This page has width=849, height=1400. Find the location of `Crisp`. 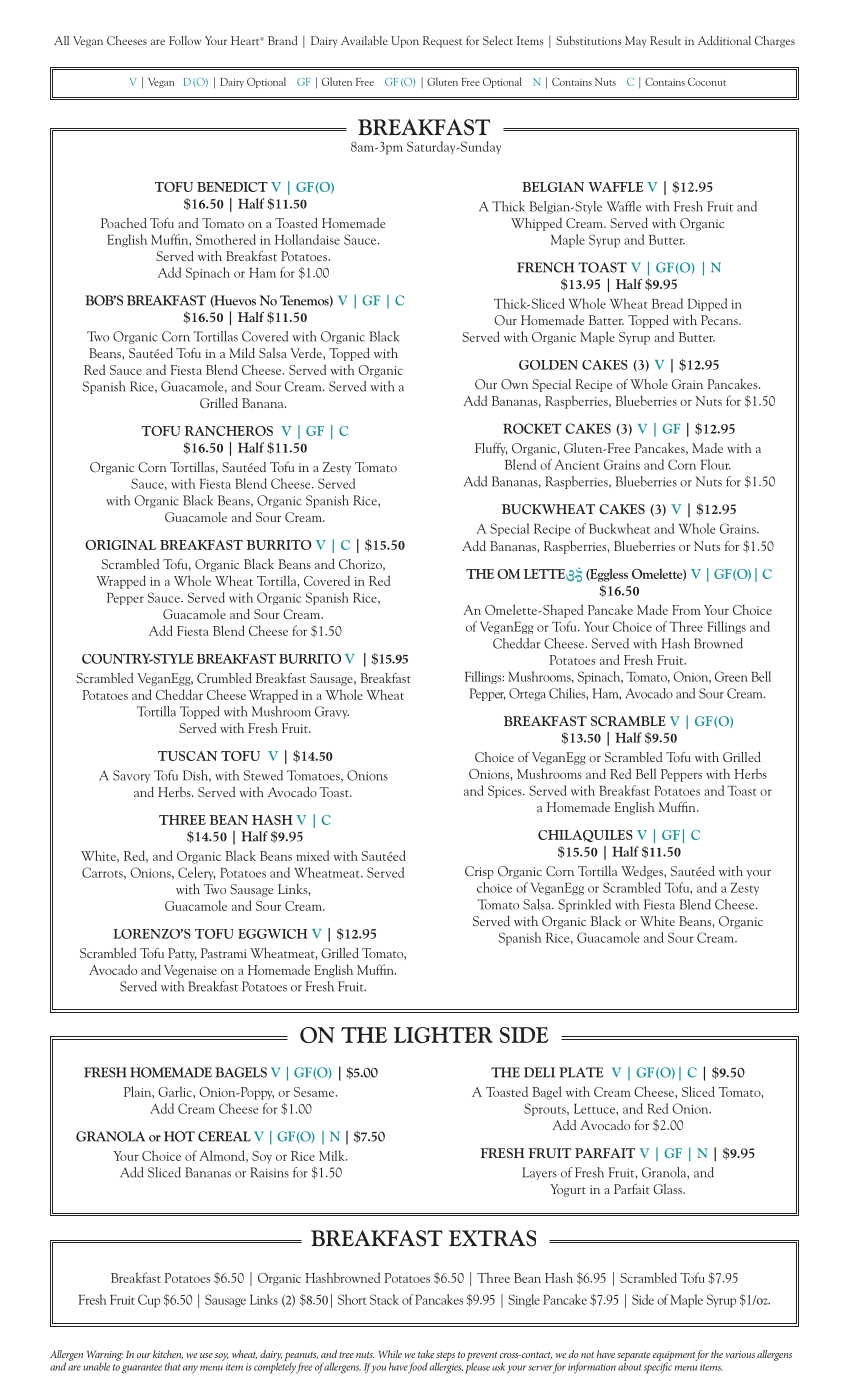

Crisp is located at coordinates (479, 872).
